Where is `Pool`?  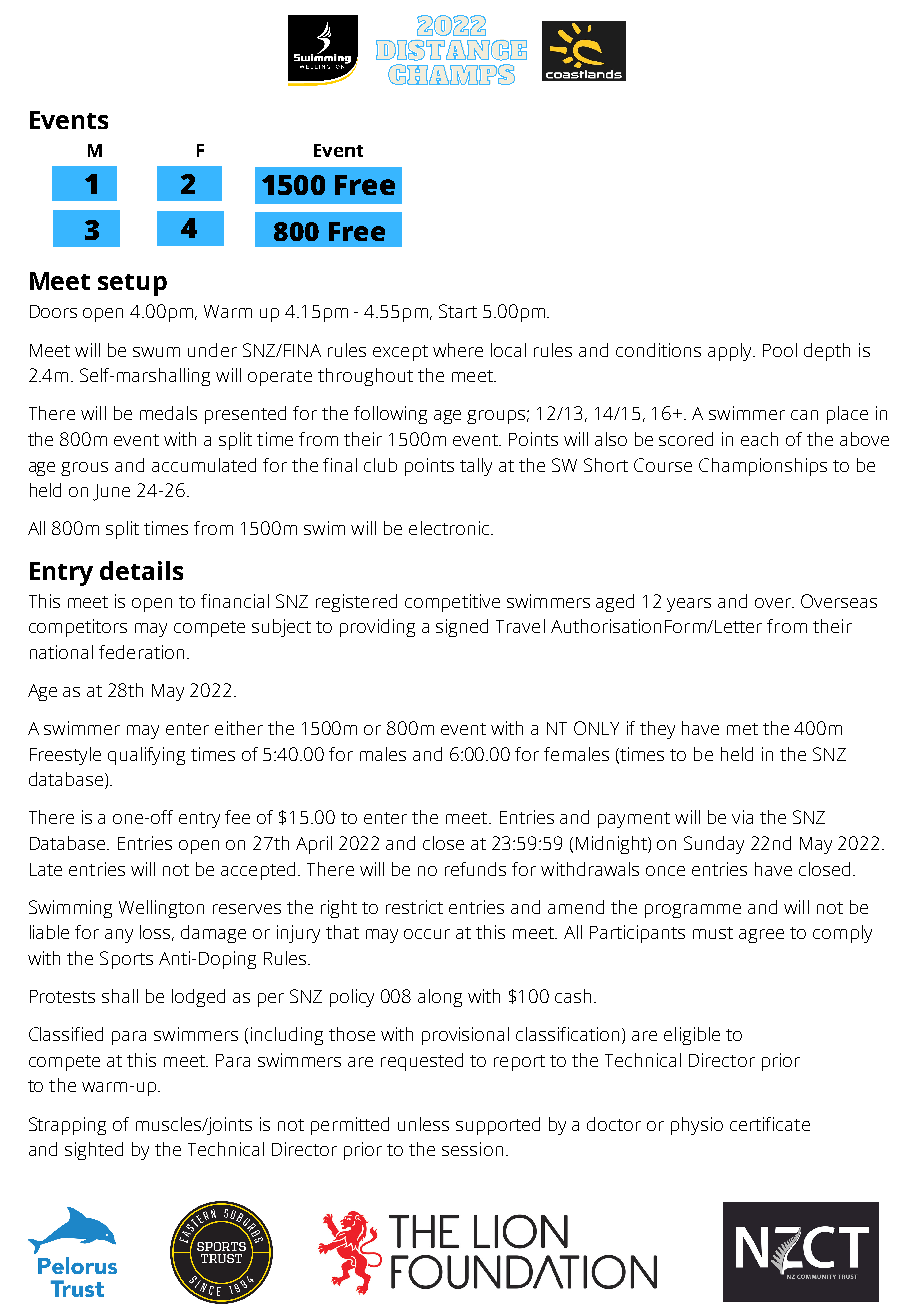 Pool is located at coordinates (780, 350).
